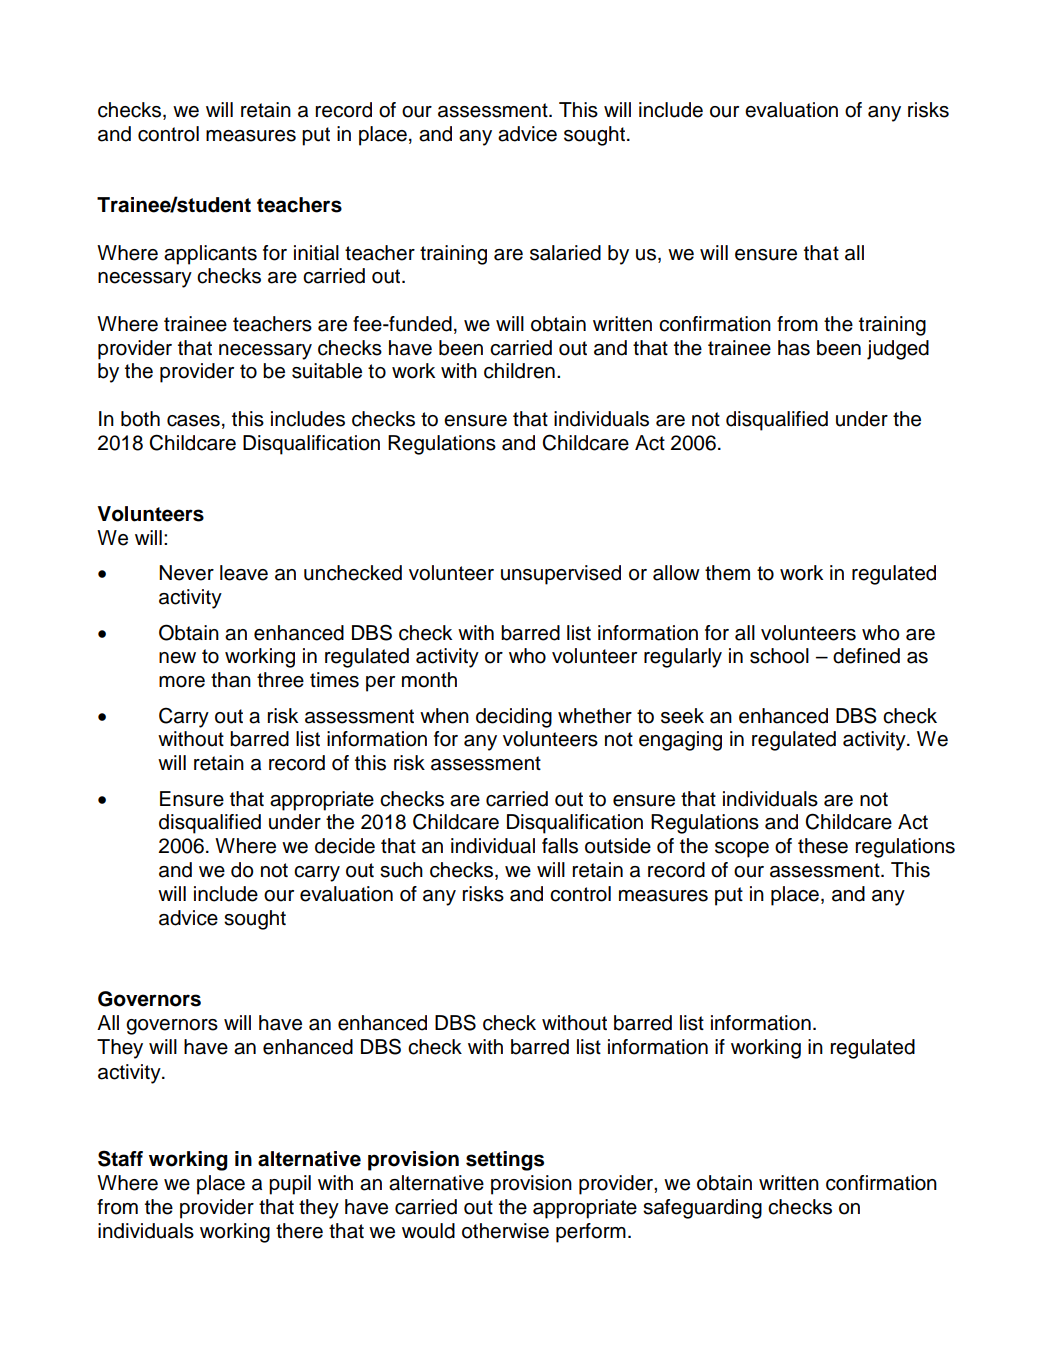 The image size is (1054, 1364). Describe the element at coordinates (231, 680) in the document. I see `than` at that location.
